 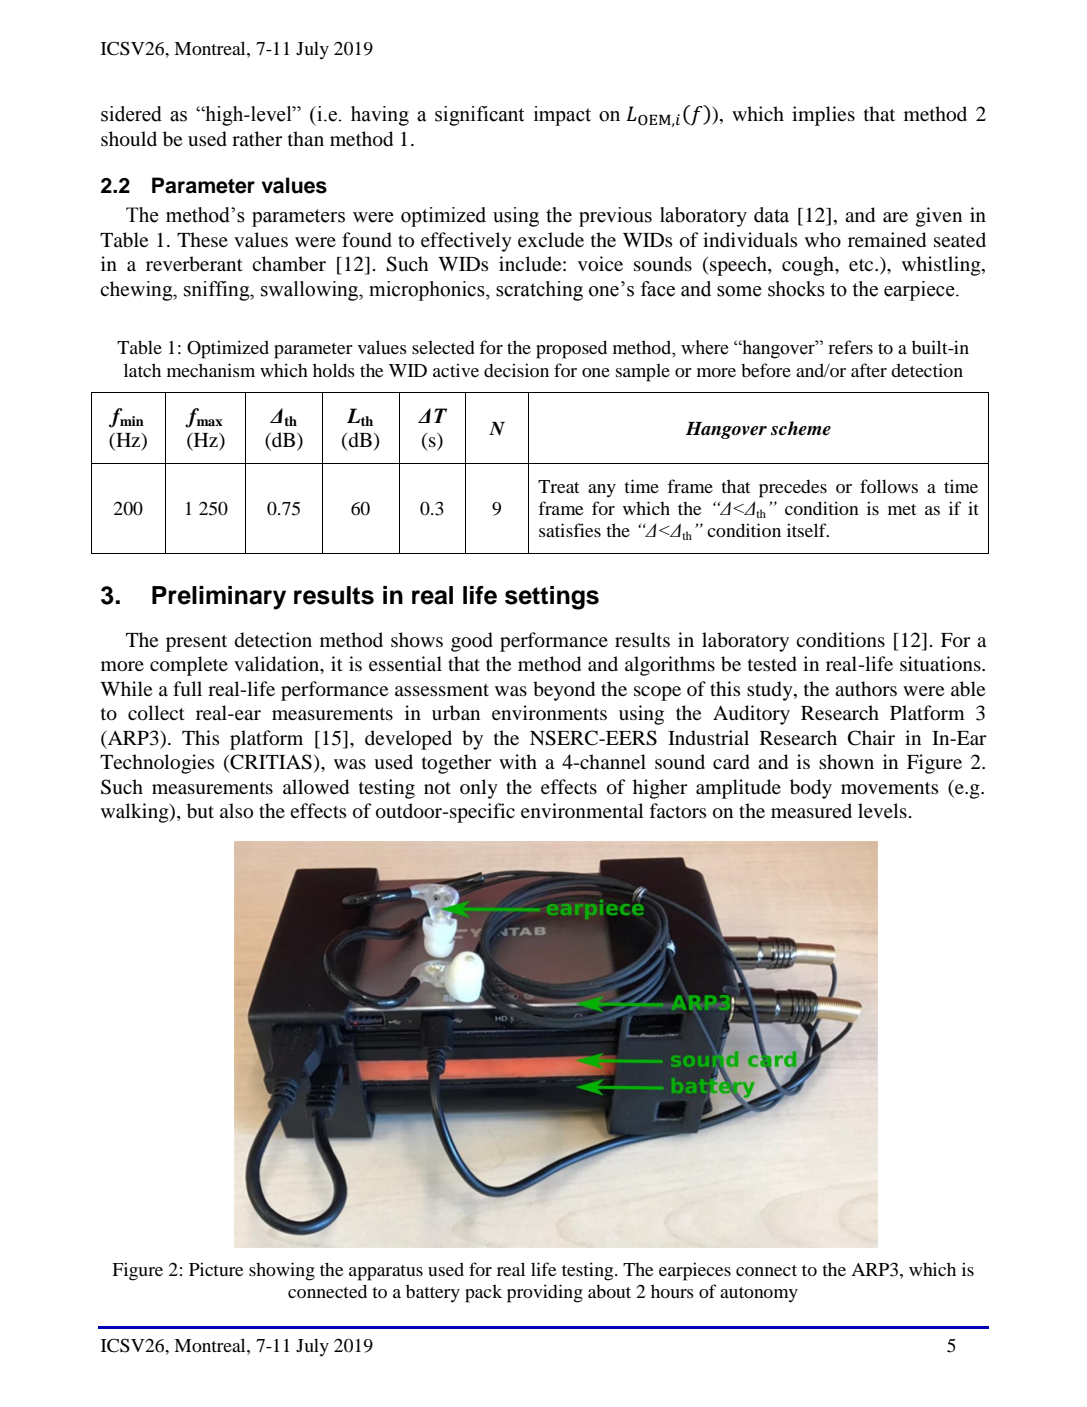 I want to click on impact, so click(x=562, y=116).
